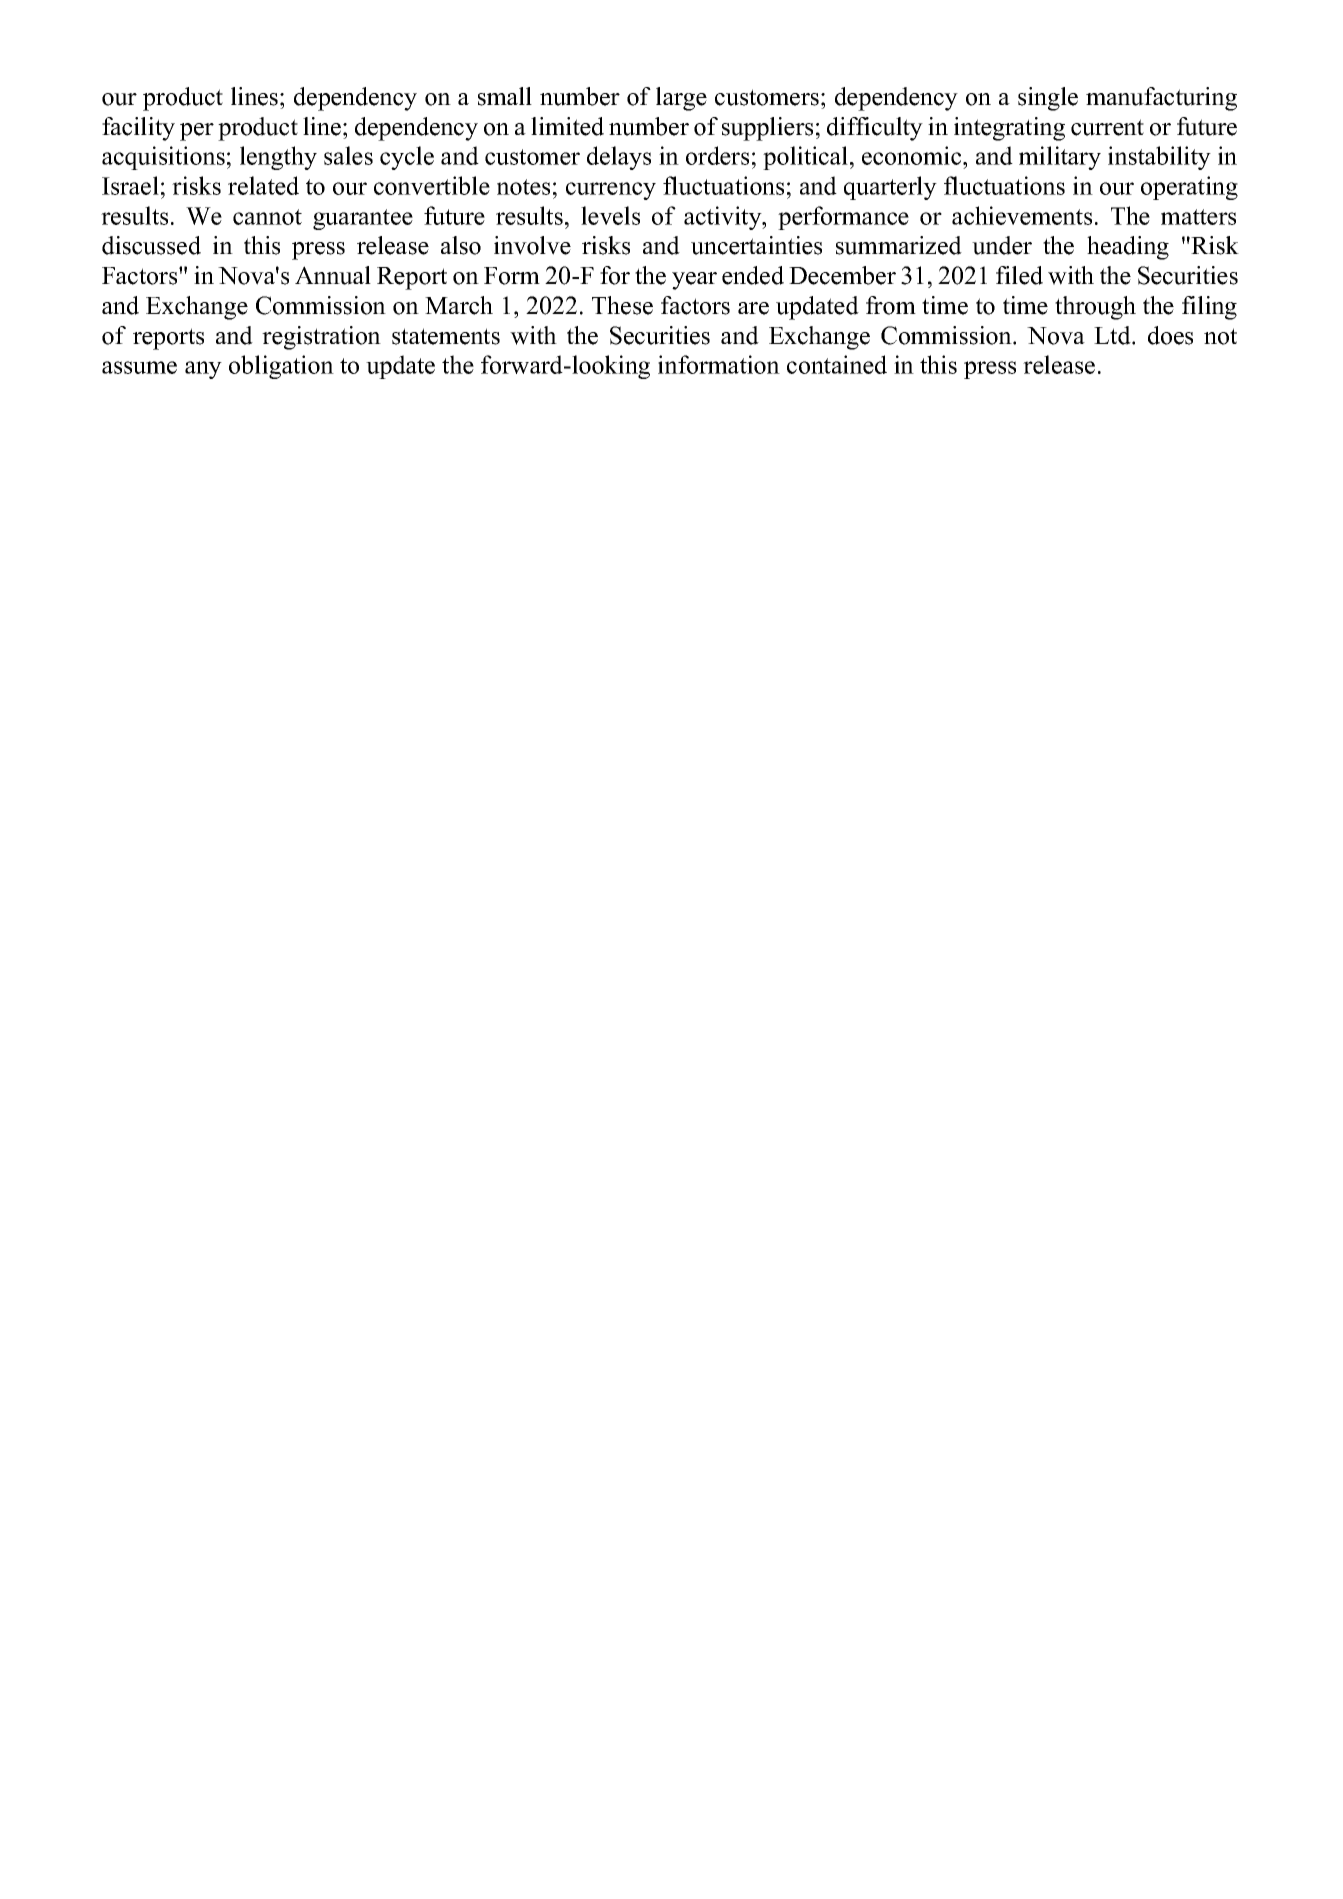 Image resolution: width=1343 pixels, height=1899 pixels. Describe the element at coordinates (281, 367) in the screenshot. I see `obligation` at that location.
